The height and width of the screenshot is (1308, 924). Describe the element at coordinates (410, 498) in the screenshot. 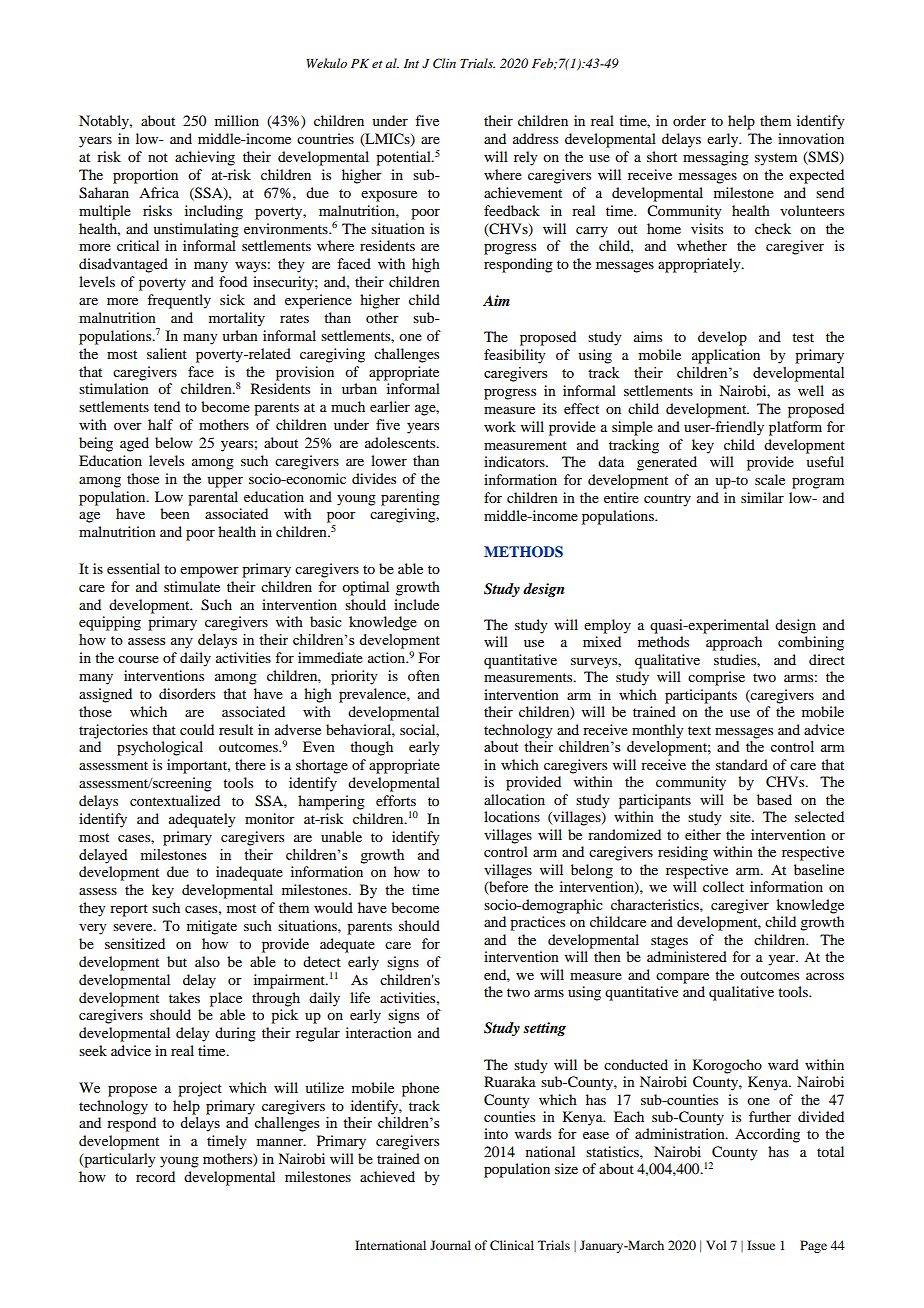

I see `parenting` at that location.
